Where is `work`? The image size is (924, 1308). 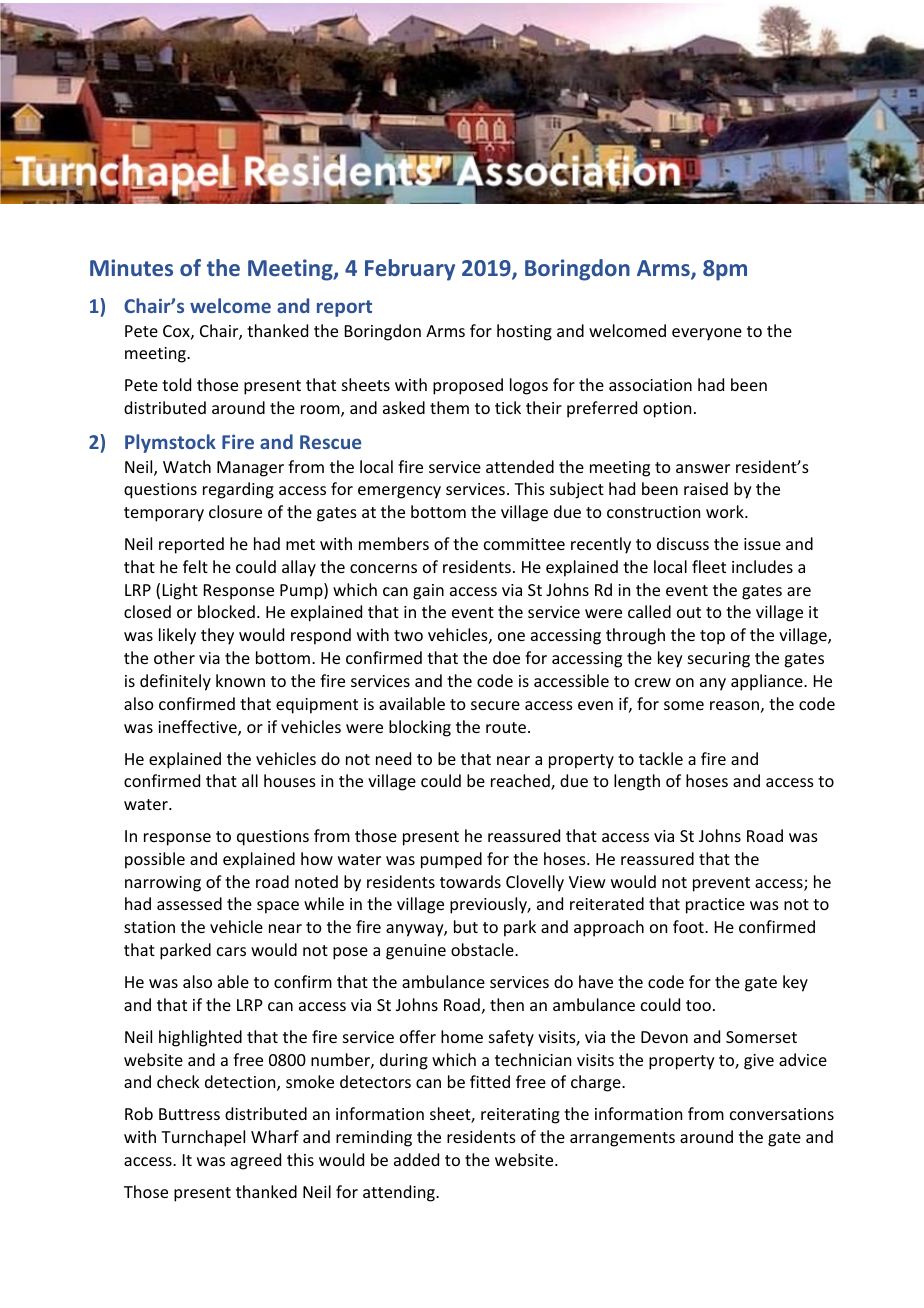
work is located at coordinates (726, 511).
